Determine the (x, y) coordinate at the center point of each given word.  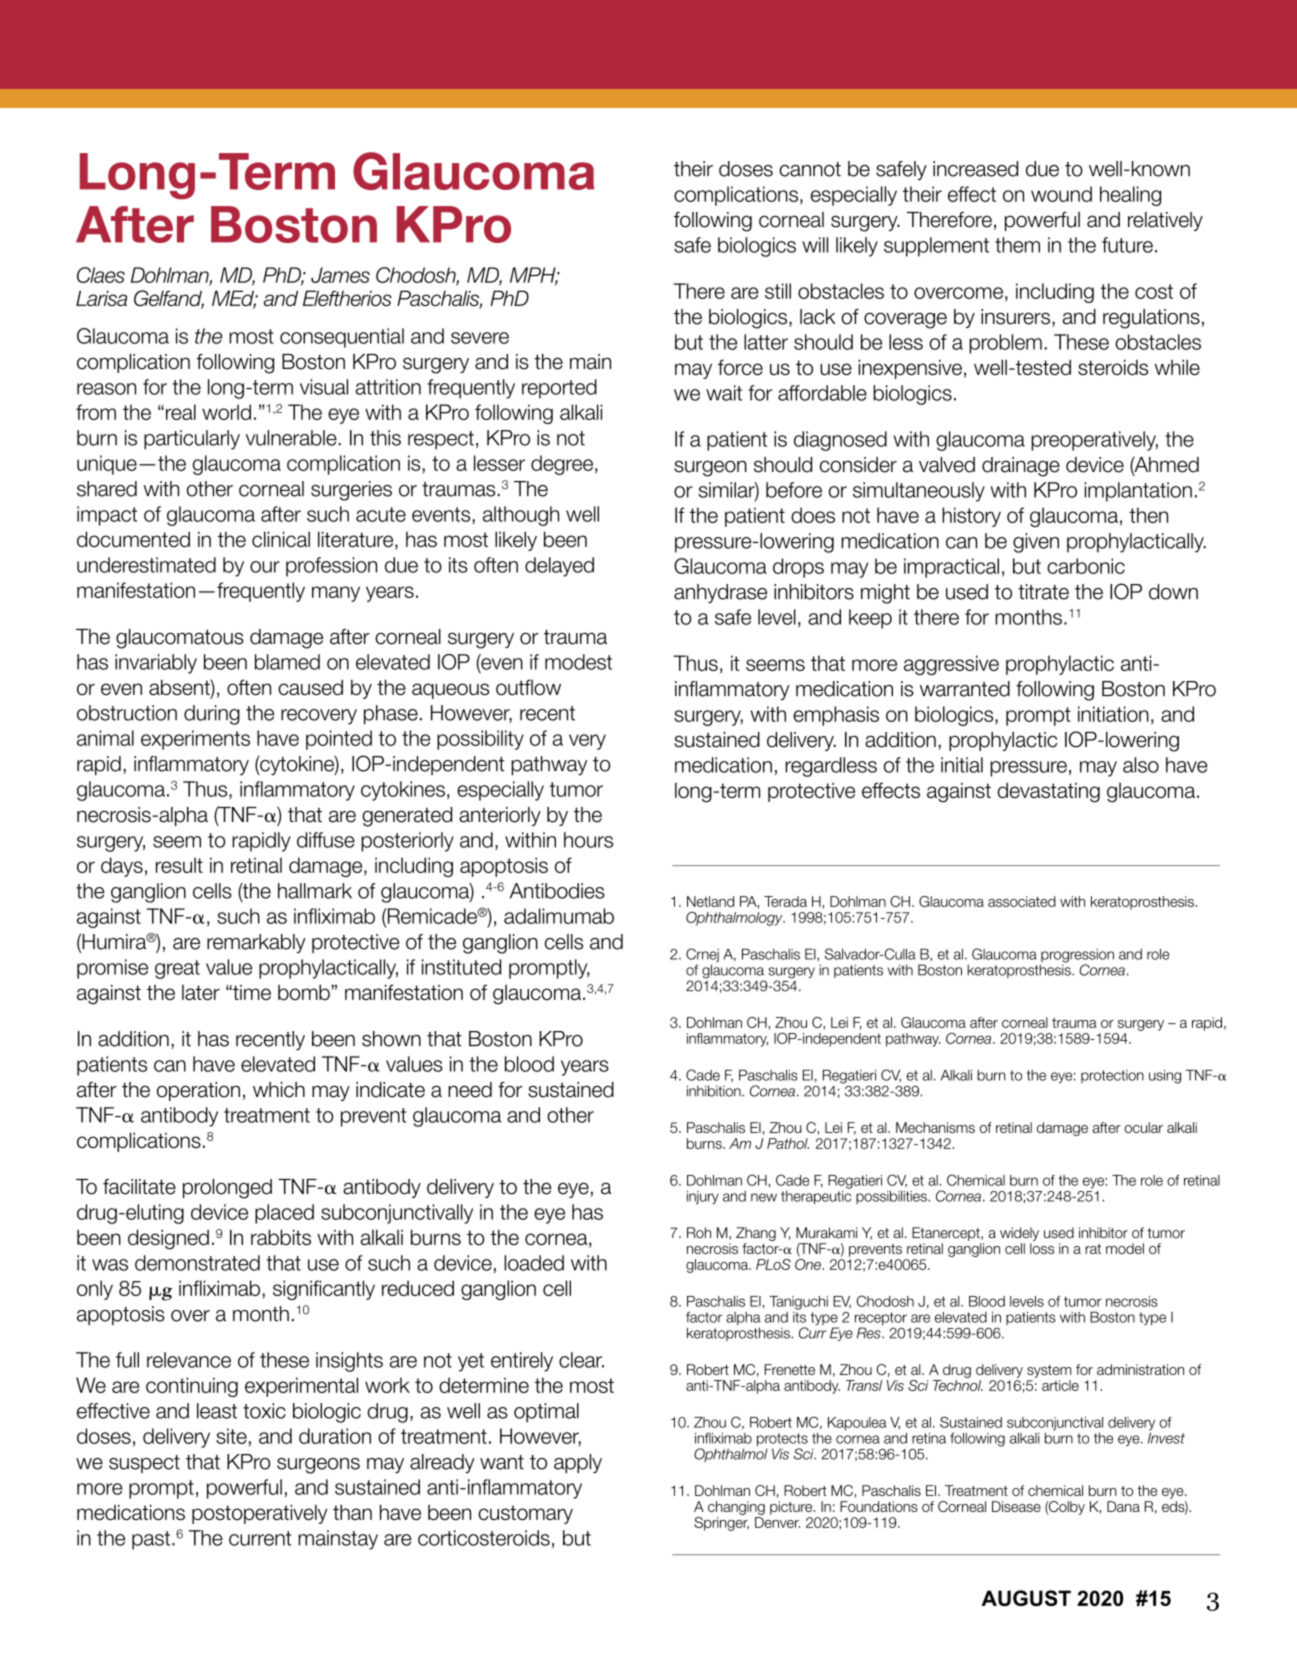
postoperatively (259, 1514)
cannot (810, 169)
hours (588, 840)
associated (1022, 901)
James (340, 275)
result (179, 865)
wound (1061, 194)
